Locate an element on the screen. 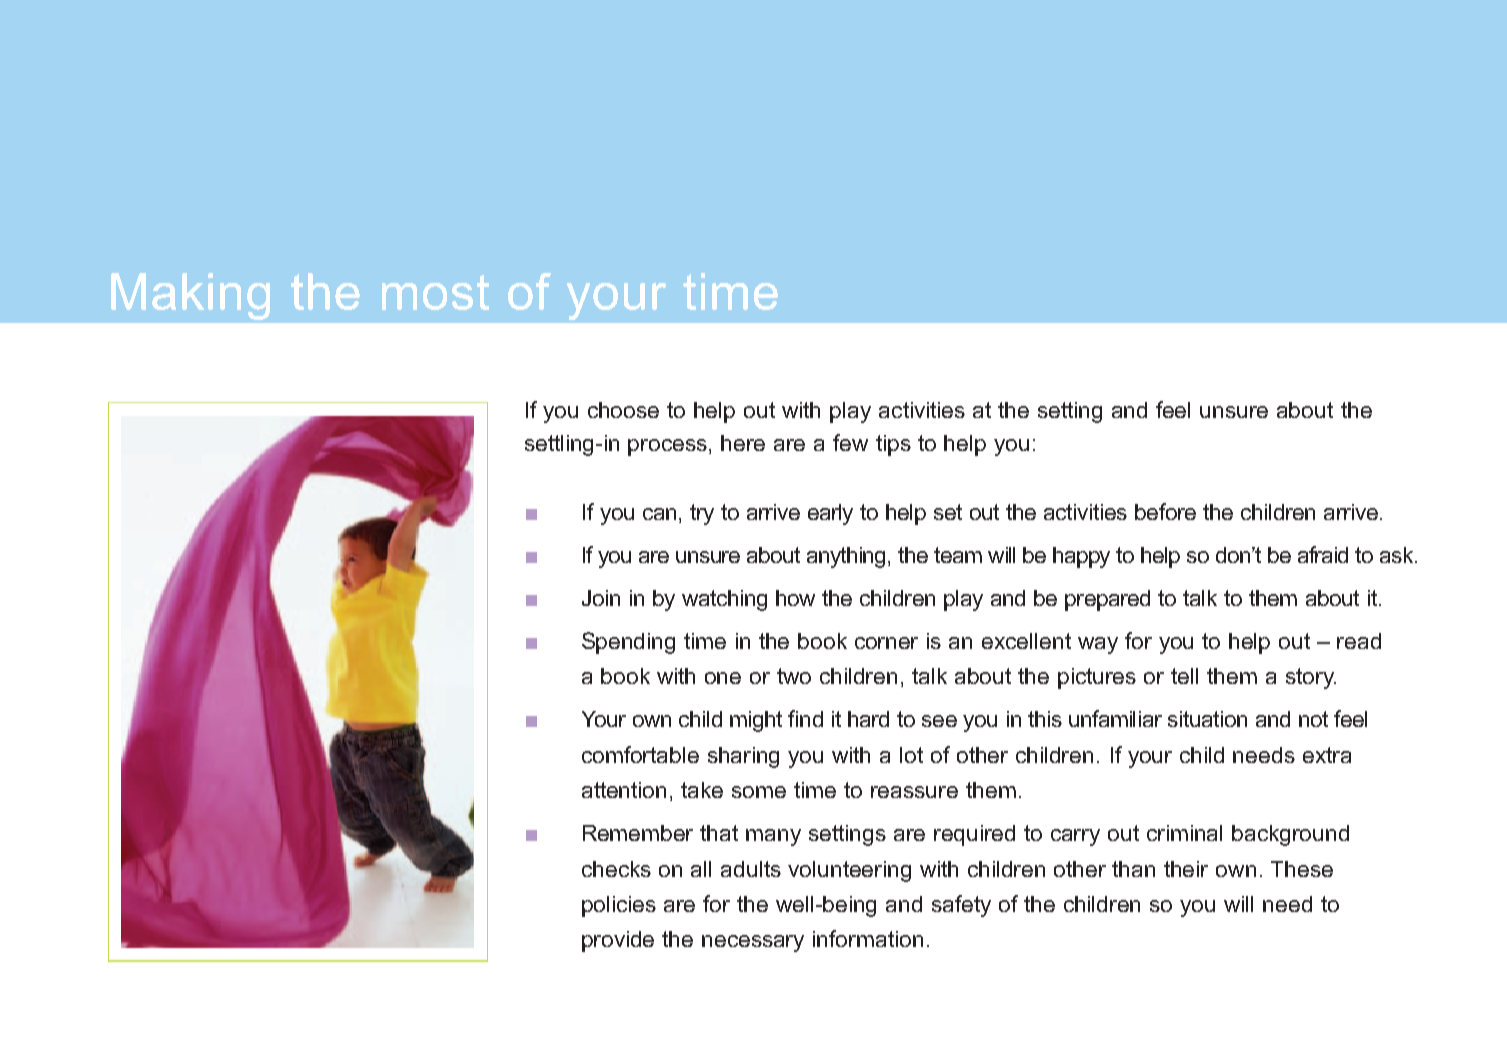 The height and width of the screenshot is (1062, 1507). tips is located at coordinates (893, 445).
